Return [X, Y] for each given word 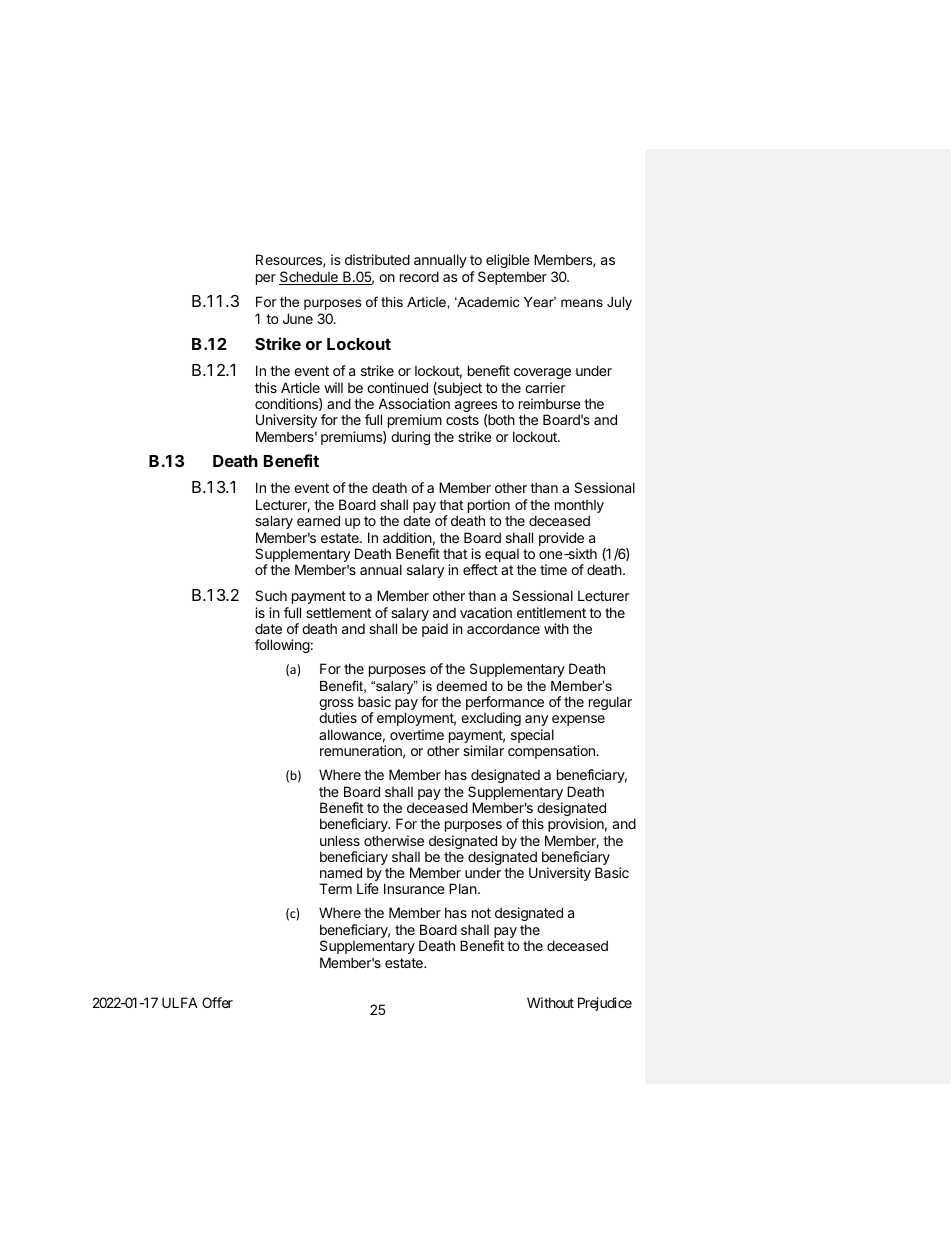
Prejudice [605, 1004]
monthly [579, 507]
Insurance [414, 888]
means [582, 303]
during [410, 438]
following [282, 646]
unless [340, 840]
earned [318, 520]
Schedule [309, 278]
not [481, 913]
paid [435, 630]
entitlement [551, 612]
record [419, 276]
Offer [217, 1002]
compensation [552, 752]
